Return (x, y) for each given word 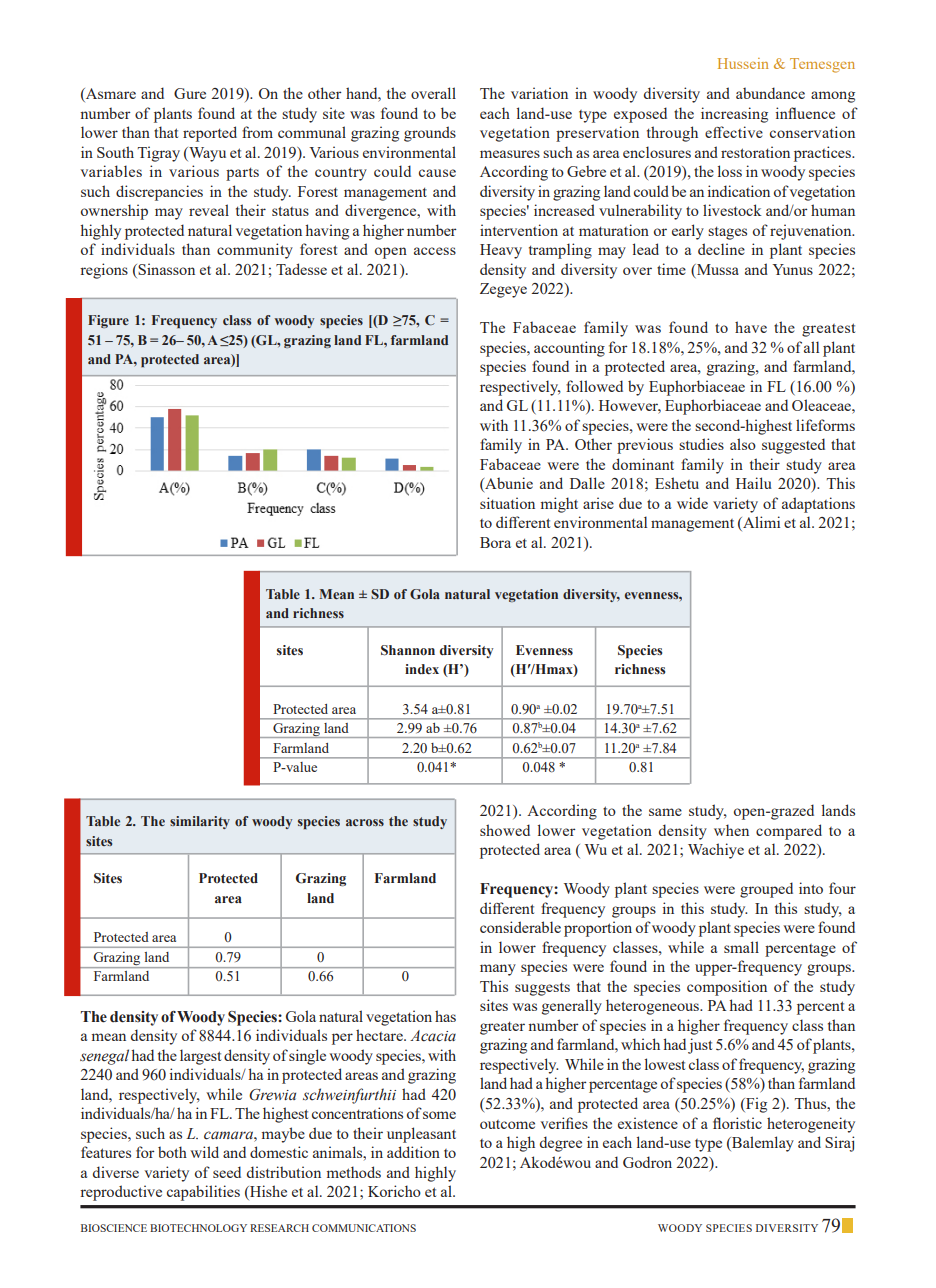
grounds (430, 134)
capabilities (203, 1193)
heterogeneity (811, 1125)
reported (210, 134)
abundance (770, 93)
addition (413, 1152)
